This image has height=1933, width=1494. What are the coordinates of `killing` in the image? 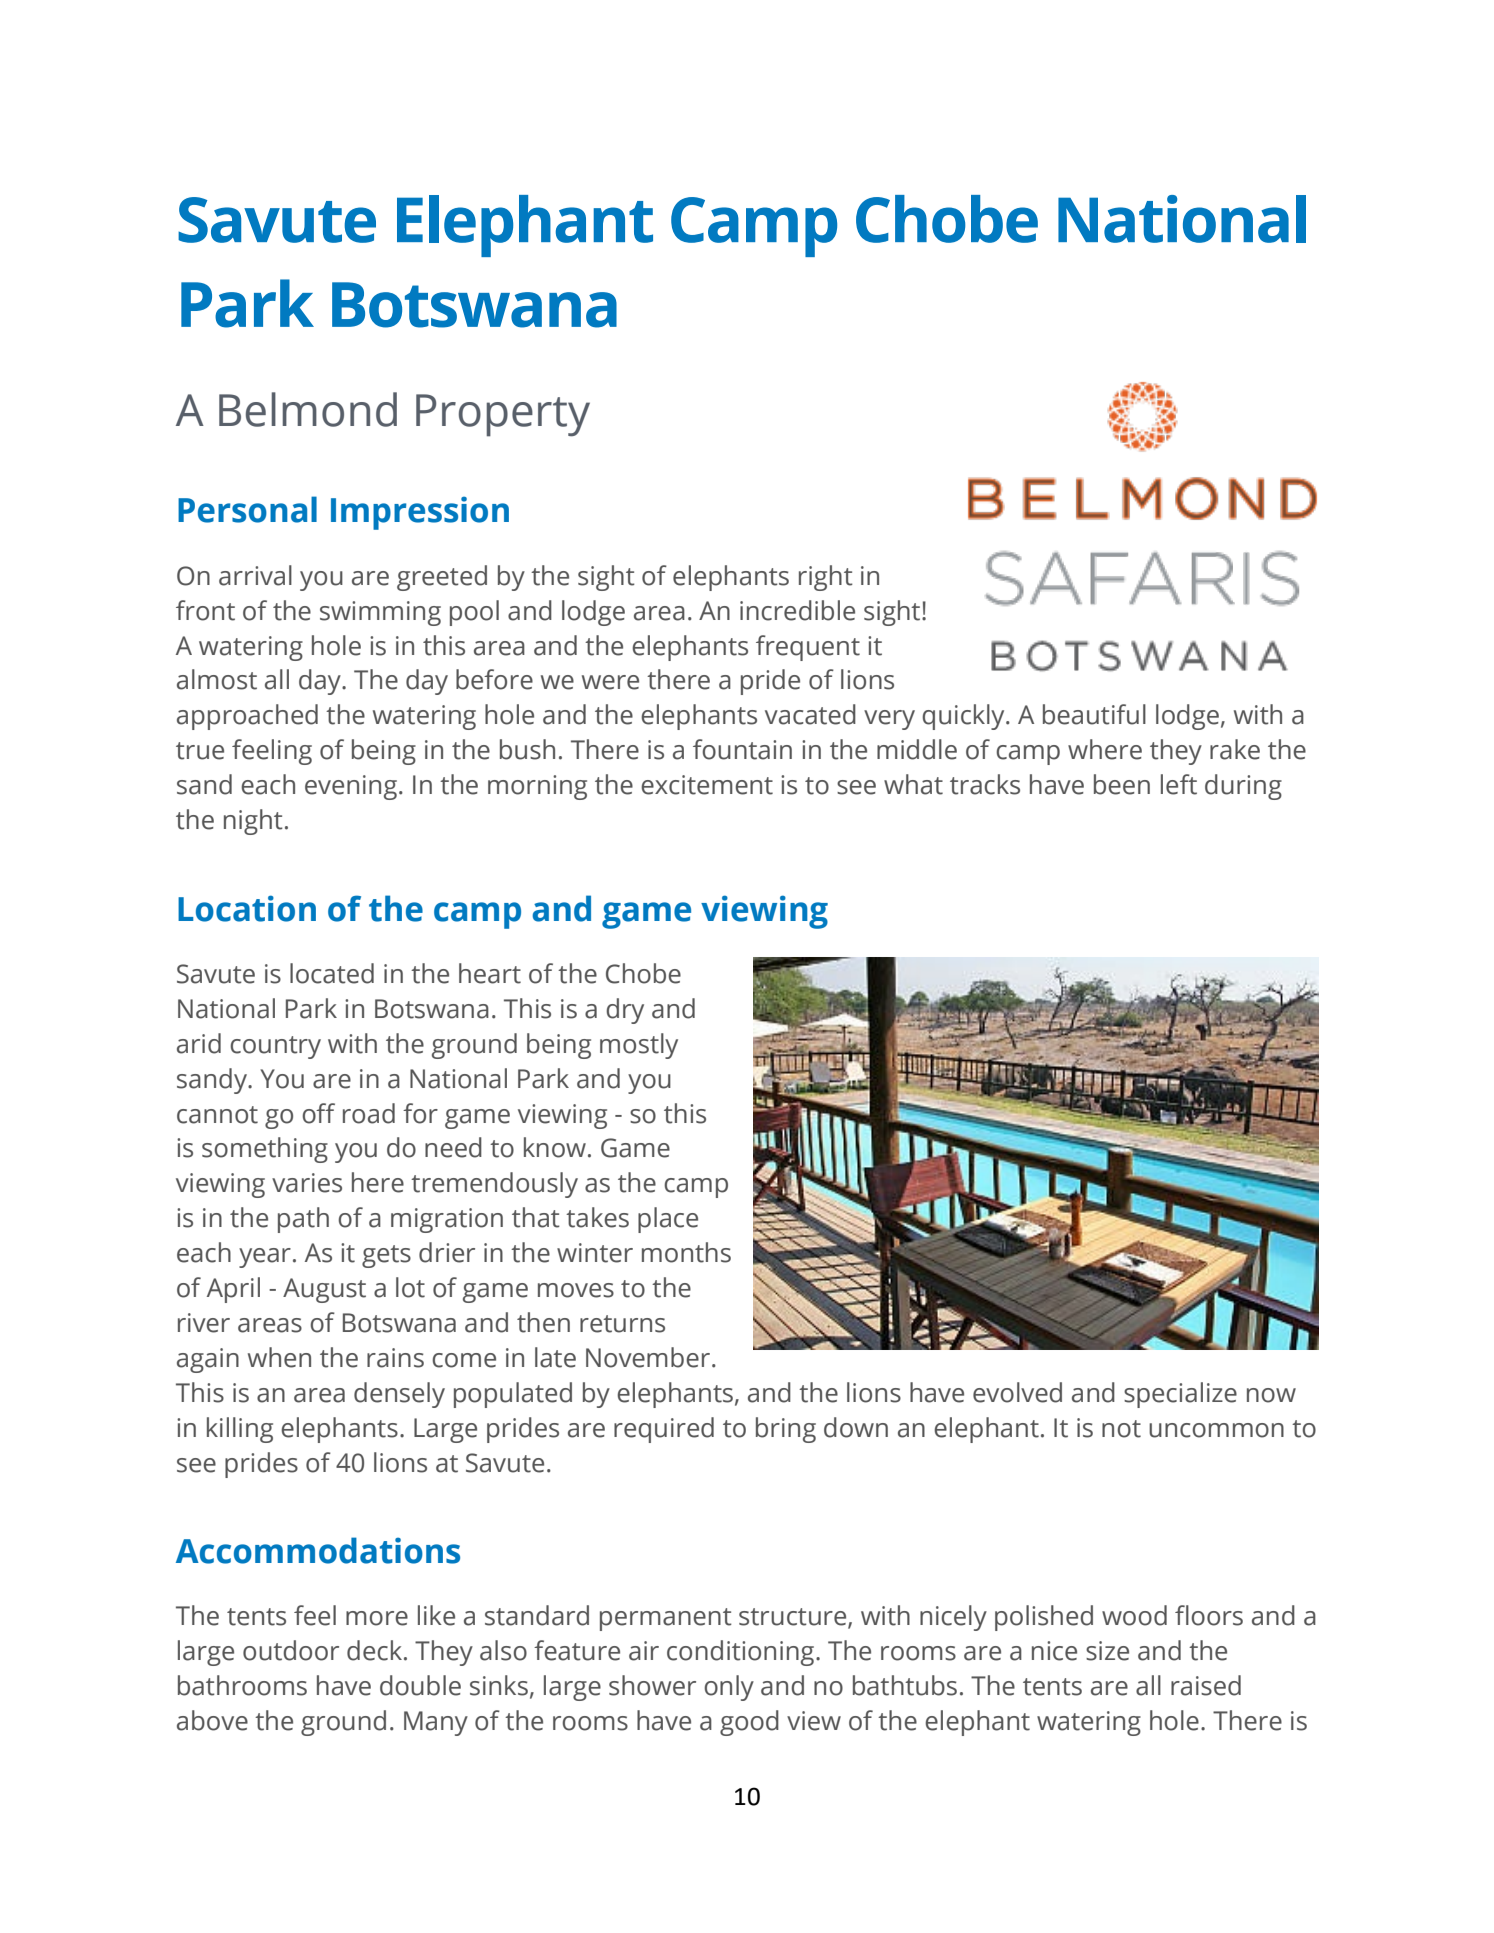 It's located at (240, 1430).
